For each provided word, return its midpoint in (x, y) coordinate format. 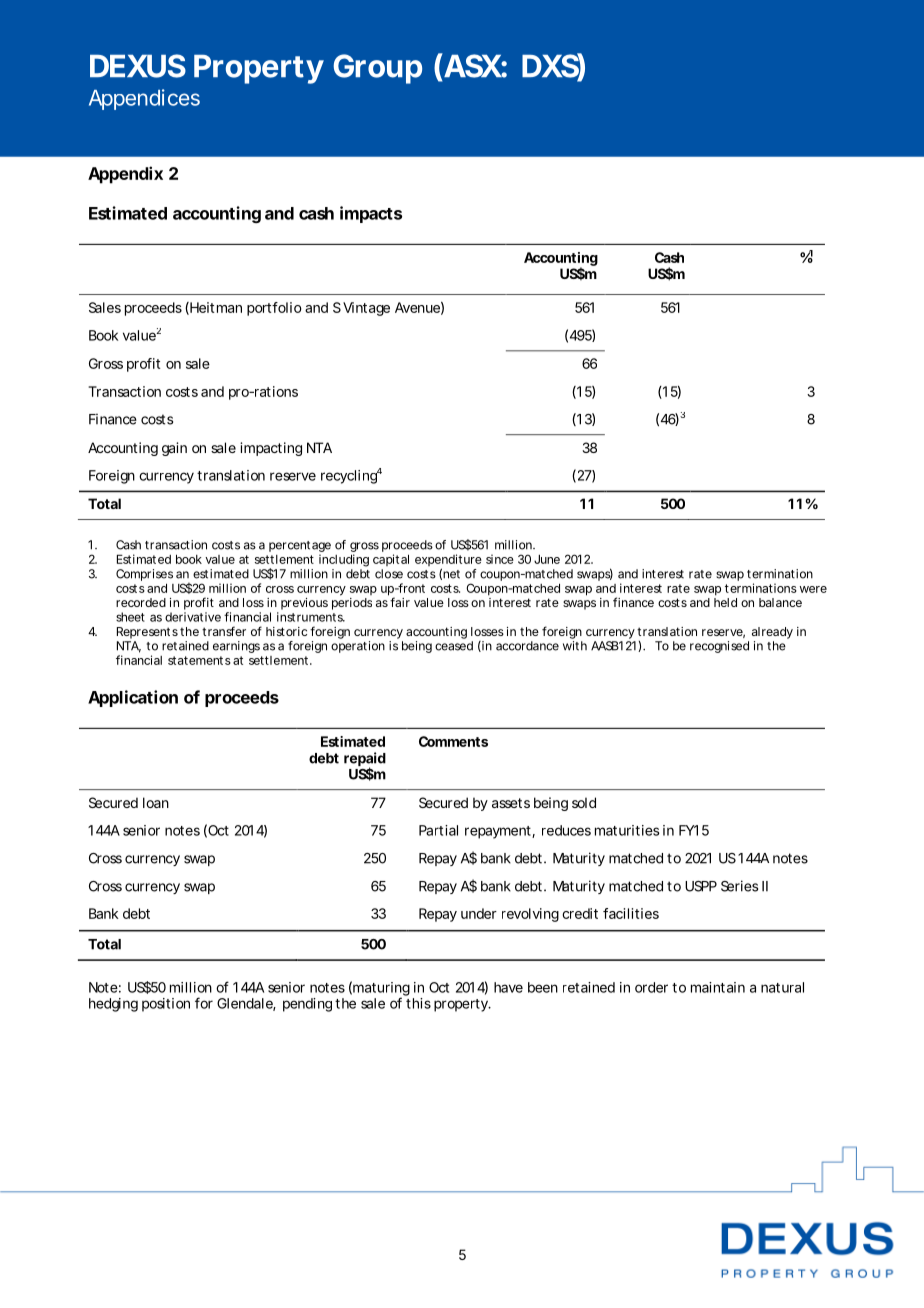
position (166, 1005)
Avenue (417, 307)
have (508, 987)
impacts (371, 214)
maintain (718, 987)
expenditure (448, 561)
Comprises (144, 576)
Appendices (144, 99)
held (725, 602)
